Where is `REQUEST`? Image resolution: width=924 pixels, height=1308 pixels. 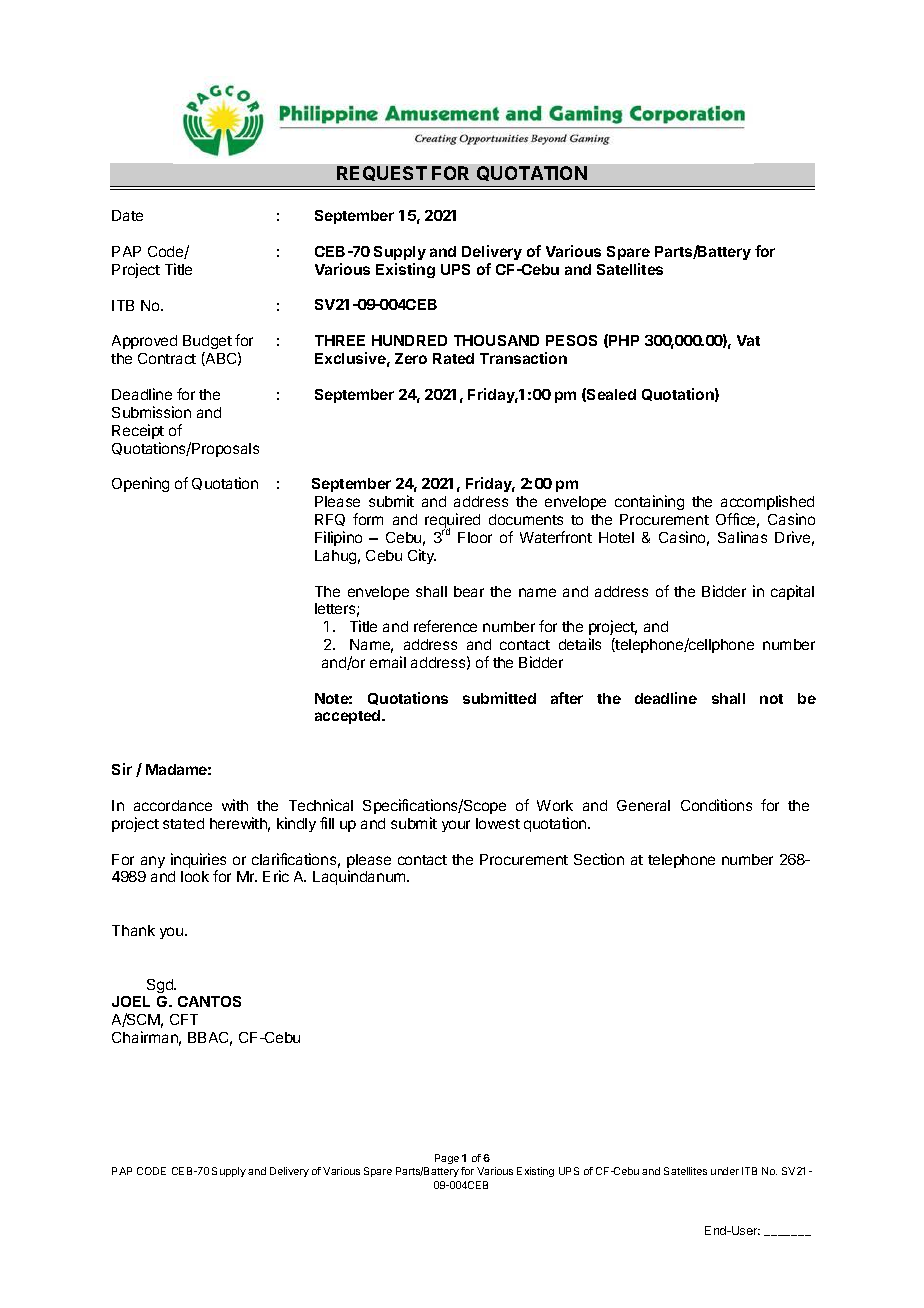
REQUEST is located at coordinates (382, 173).
